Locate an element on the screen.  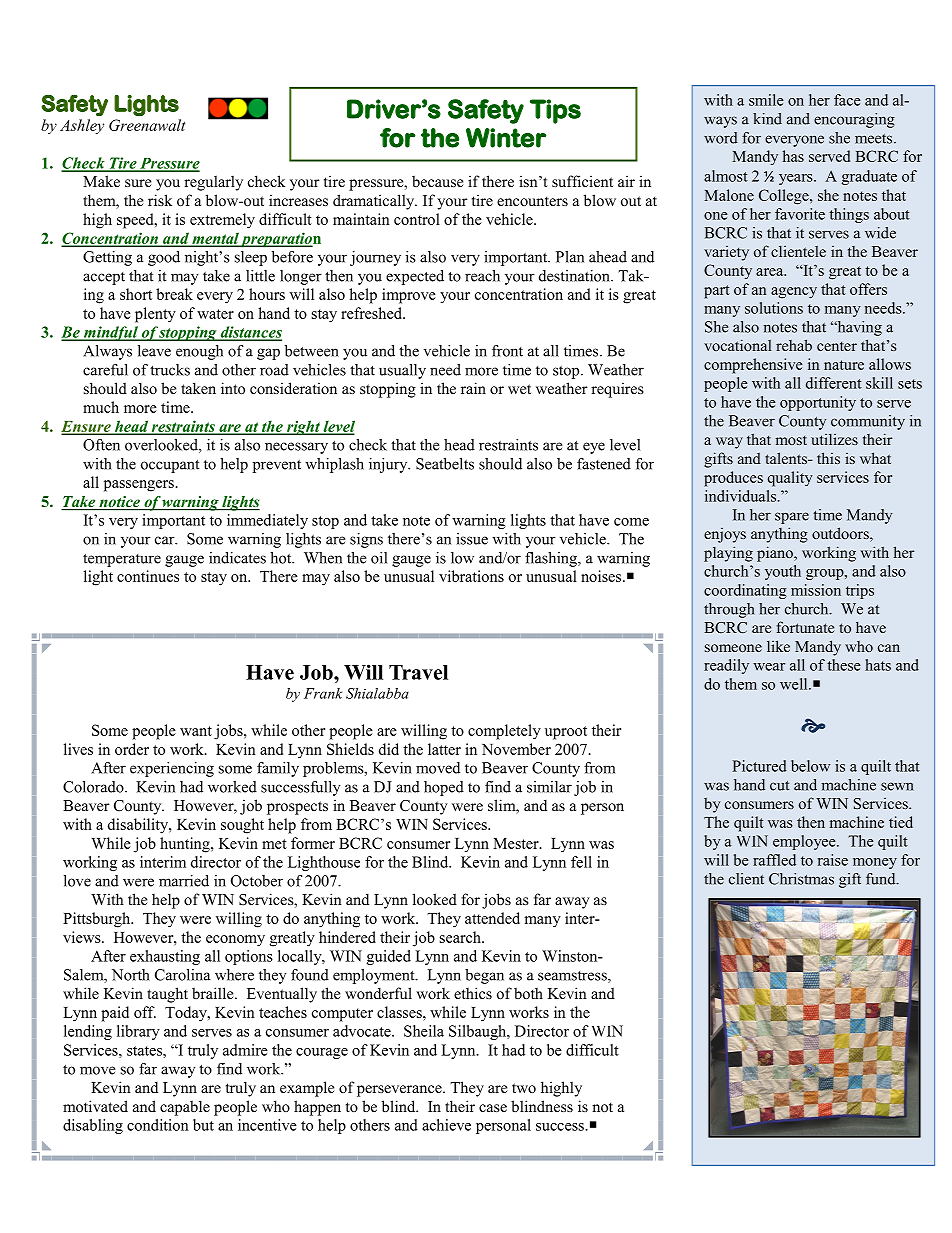
Tips is located at coordinates (555, 111).
